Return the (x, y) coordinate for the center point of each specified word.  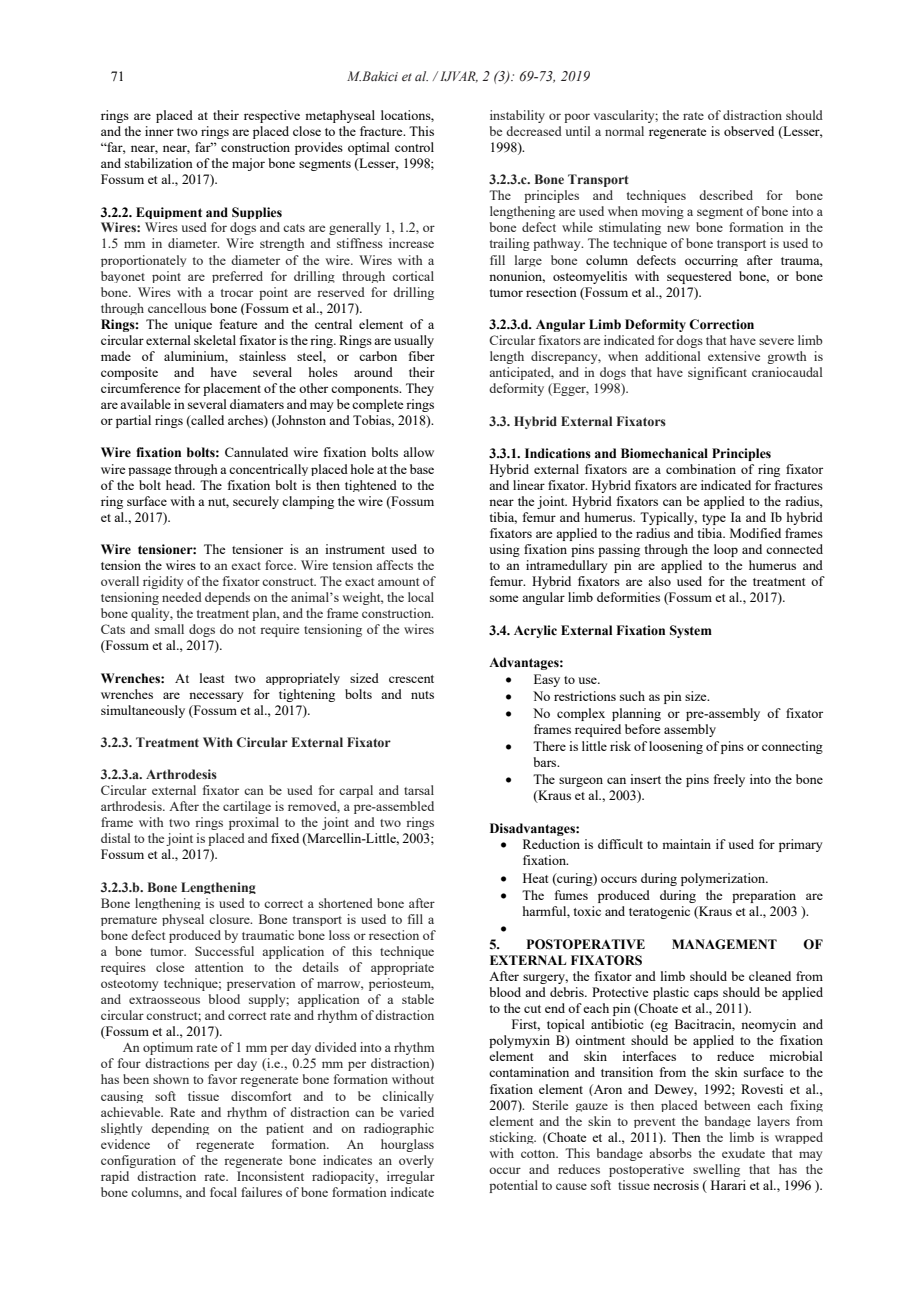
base (422, 469)
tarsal (419, 790)
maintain (686, 844)
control (414, 147)
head (180, 485)
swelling (716, 1170)
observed (749, 131)
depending (180, 1129)
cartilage (247, 807)
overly (416, 1161)
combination (701, 469)
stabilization (159, 163)
